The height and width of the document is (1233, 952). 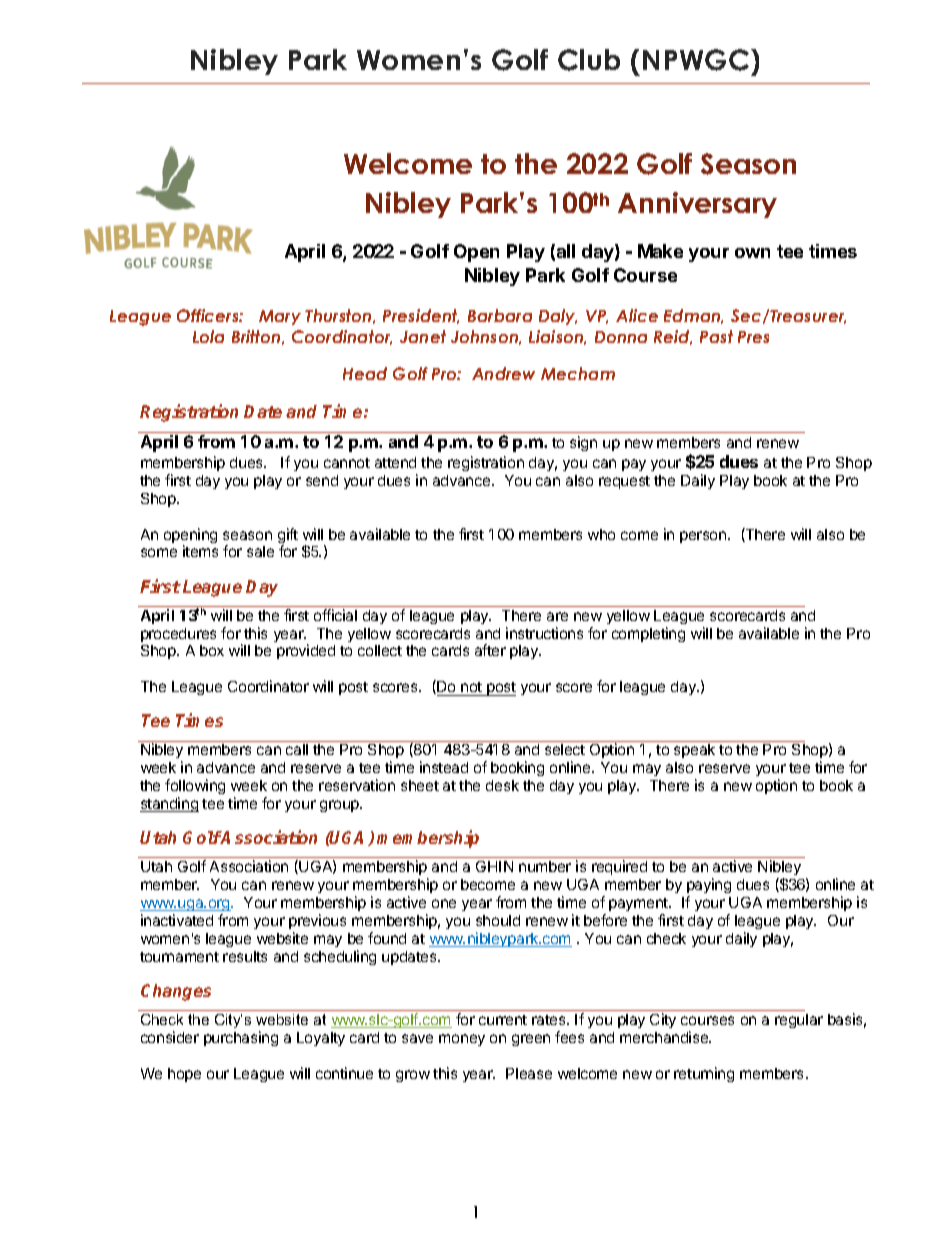 I want to click on Club, so click(x=589, y=60).
